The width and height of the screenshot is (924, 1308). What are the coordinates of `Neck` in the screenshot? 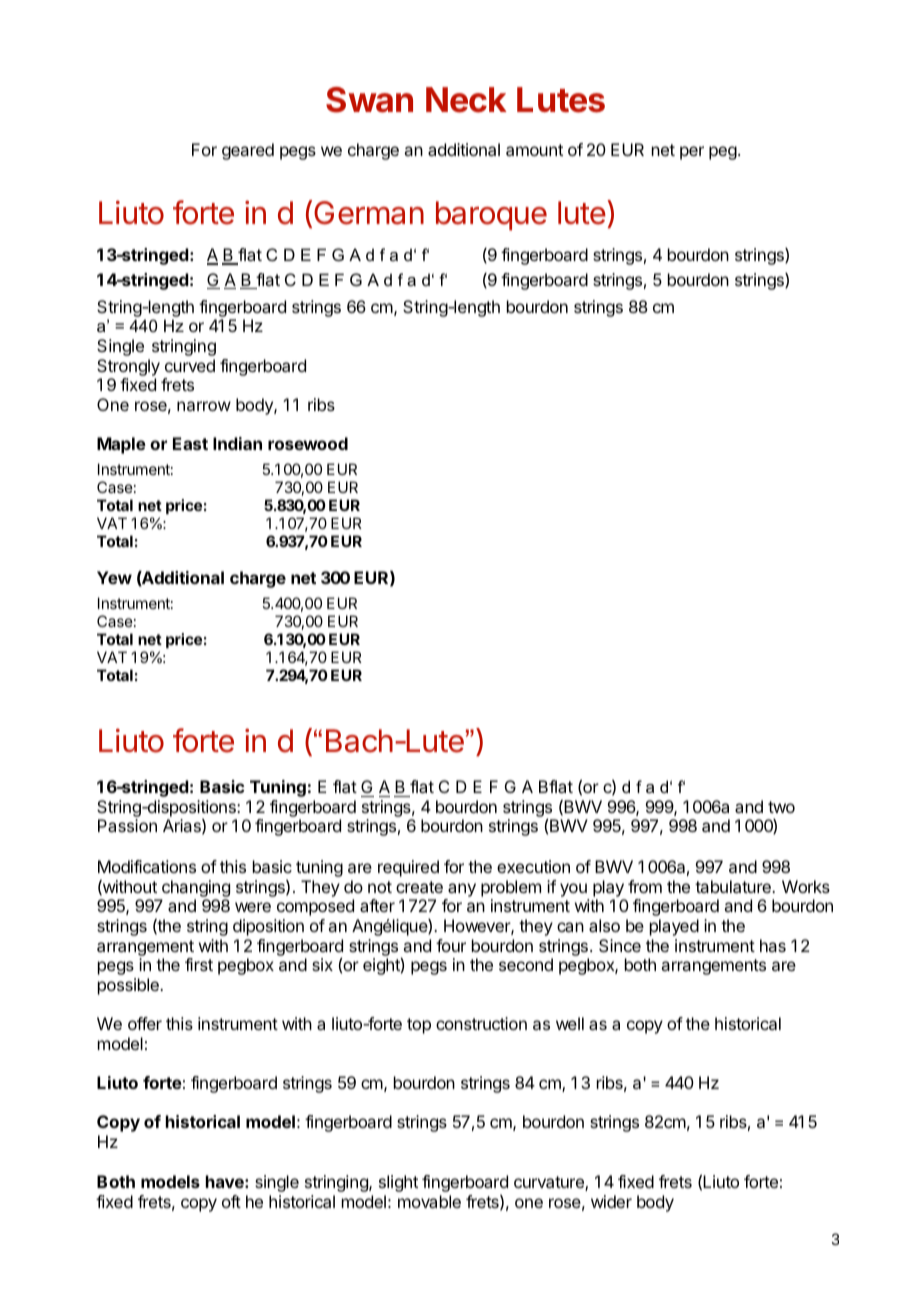 It's located at (466, 100).
